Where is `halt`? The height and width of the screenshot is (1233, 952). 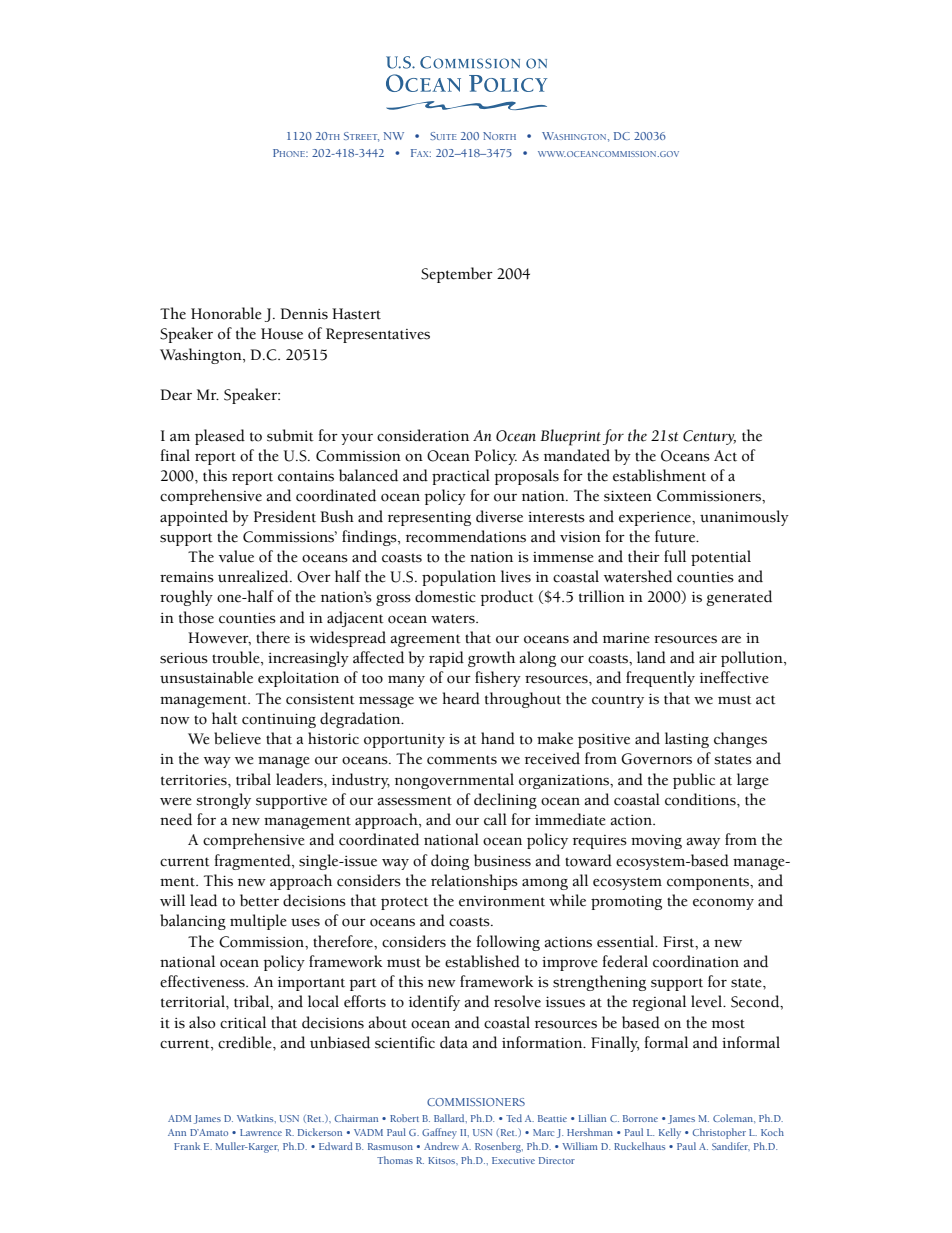
halt is located at coordinates (225, 718).
